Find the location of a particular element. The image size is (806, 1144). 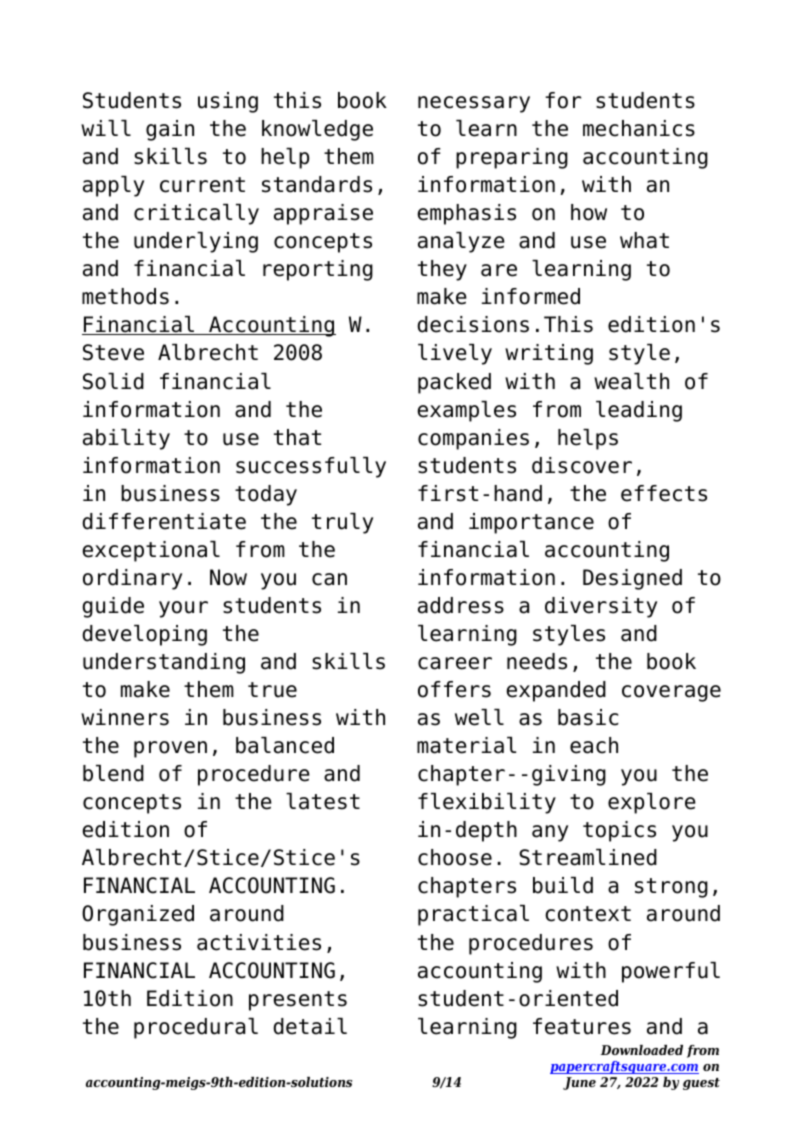

mechanics is located at coordinates (639, 128).
